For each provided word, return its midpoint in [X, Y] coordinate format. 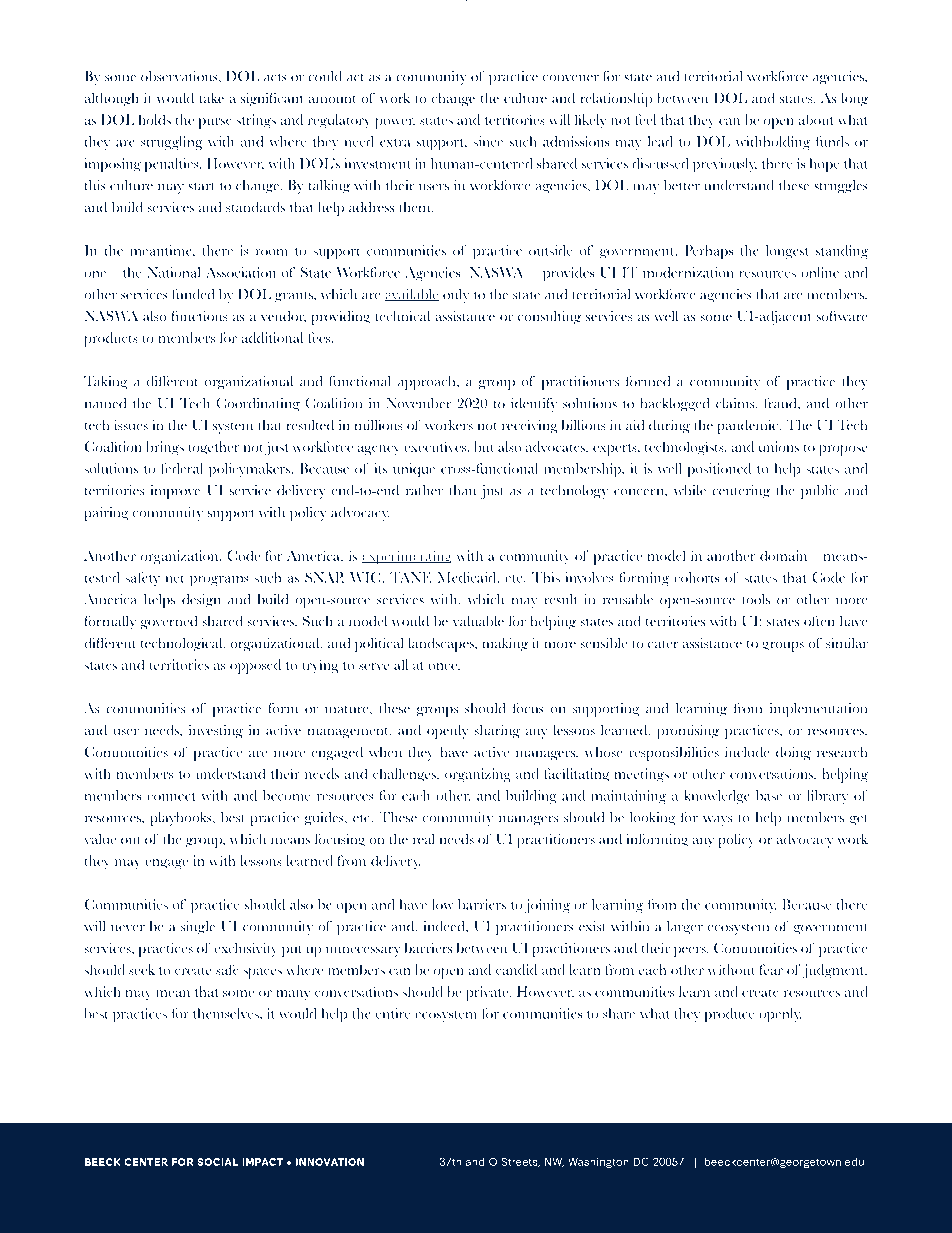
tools [756, 599]
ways [717, 821]
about [816, 119]
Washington [598, 1162]
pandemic [749, 426]
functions [199, 316]
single [198, 928]
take [211, 97]
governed [169, 622]
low [443, 904]
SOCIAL [217, 1162]
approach [428, 383]
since [488, 141]
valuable [478, 620]
